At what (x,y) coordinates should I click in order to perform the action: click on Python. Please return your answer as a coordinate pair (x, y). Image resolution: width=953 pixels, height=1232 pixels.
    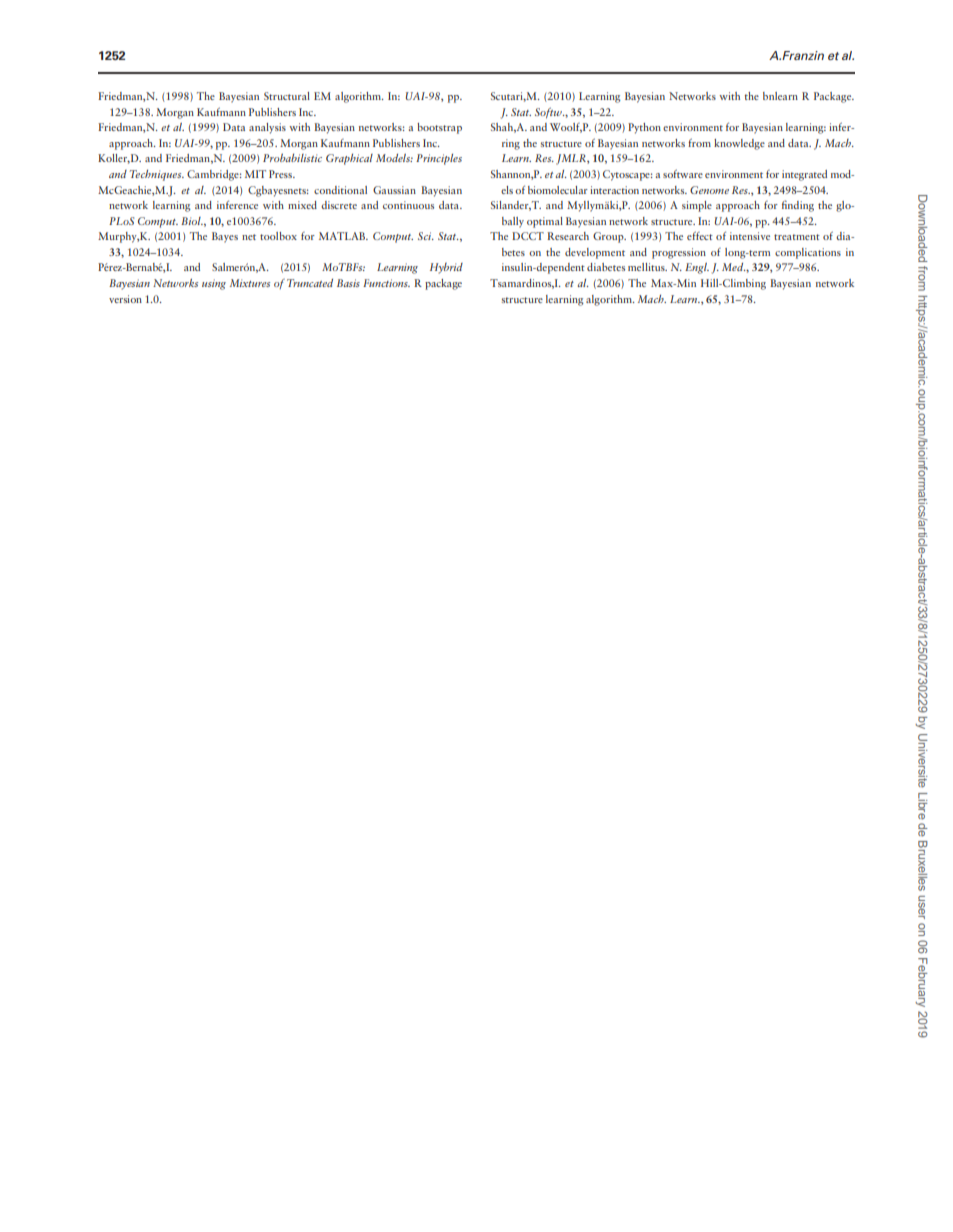
    Looking at the image, I should click on (644, 128).
